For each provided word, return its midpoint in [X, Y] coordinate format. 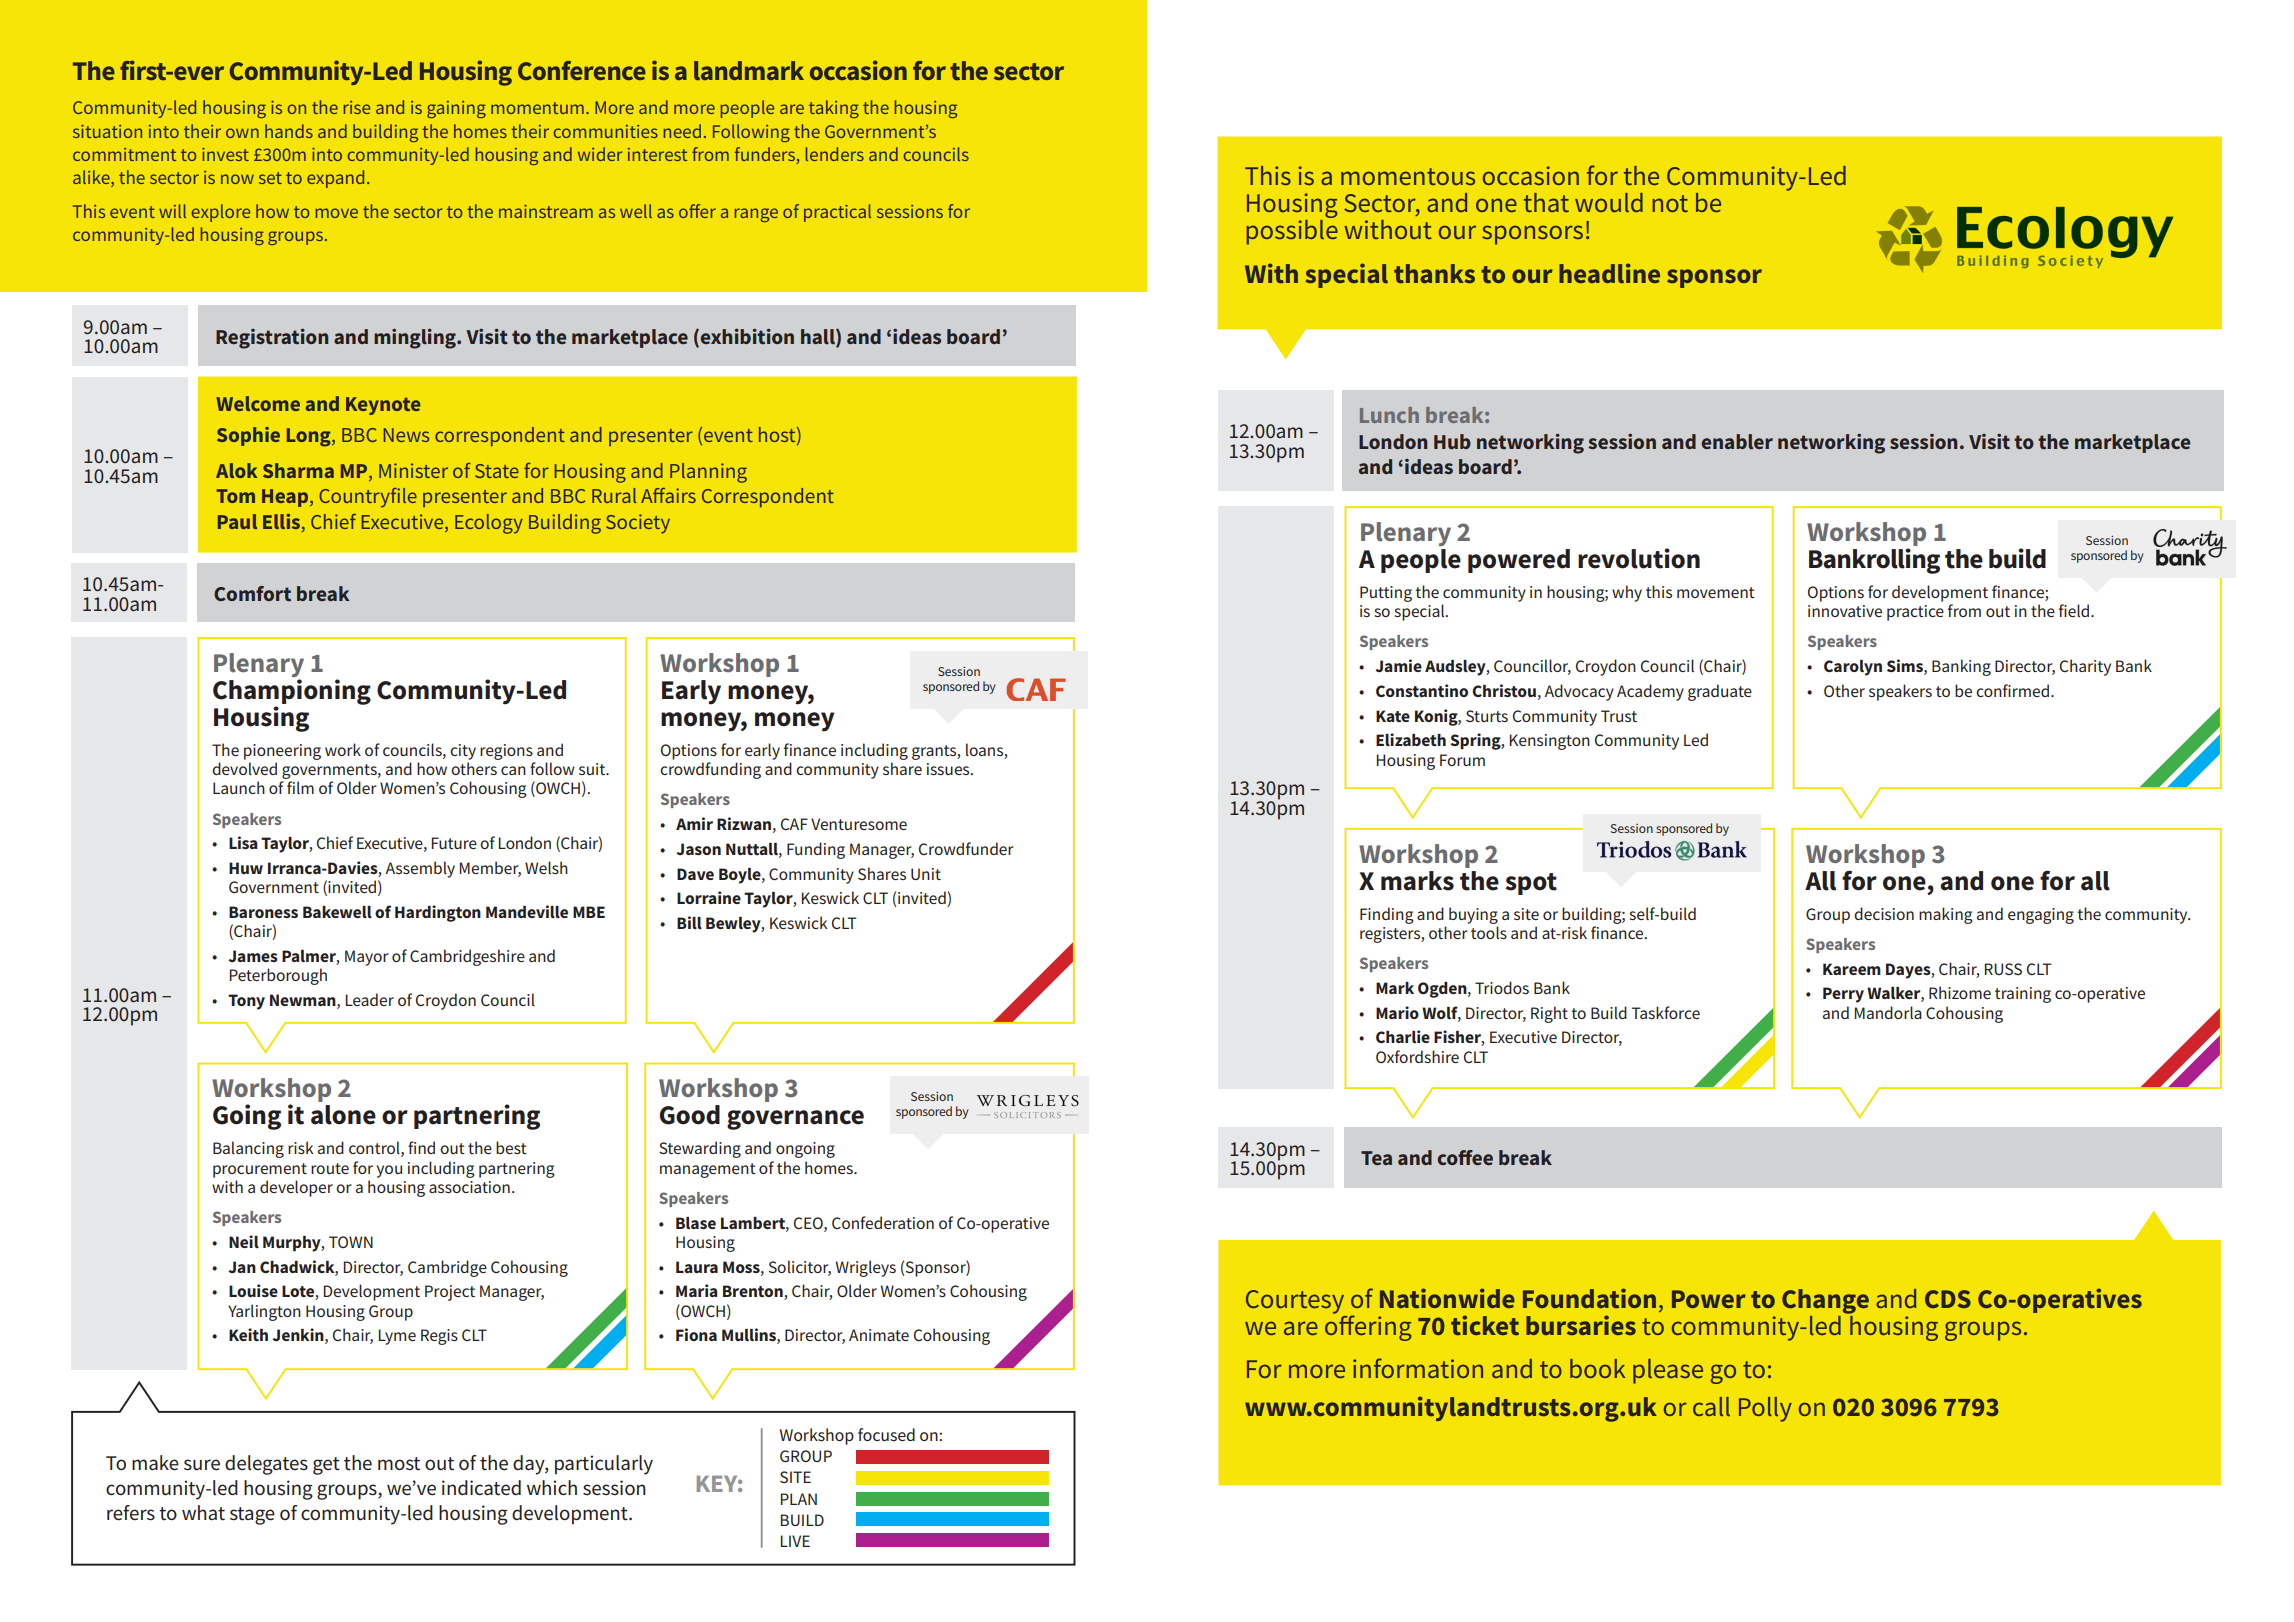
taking [834, 109]
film [300, 787]
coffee [1465, 1157]
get [326, 1466]
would [1609, 202]
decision [1884, 913]
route [330, 1168]
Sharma [298, 470]
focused [886, 1434]
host [778, 435]
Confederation [883, 1222]
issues [949, 769]
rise [357, 107]
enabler [1737, 441]
